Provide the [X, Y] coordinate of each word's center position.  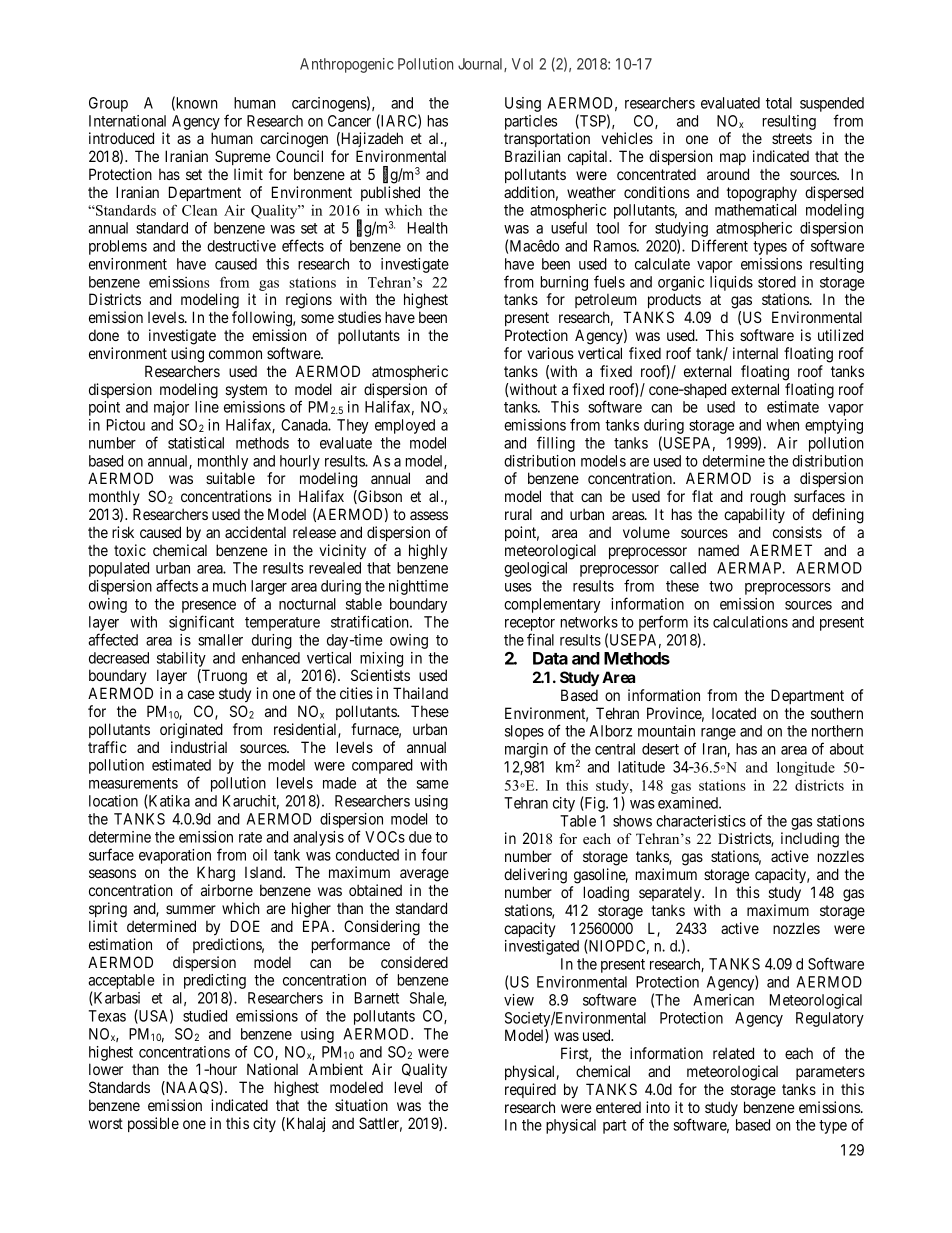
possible [153, 1124]
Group [108, 104]
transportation [547, 139]
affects [177, 585]
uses [518, 587]
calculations [750, 622]
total [779, 103]
